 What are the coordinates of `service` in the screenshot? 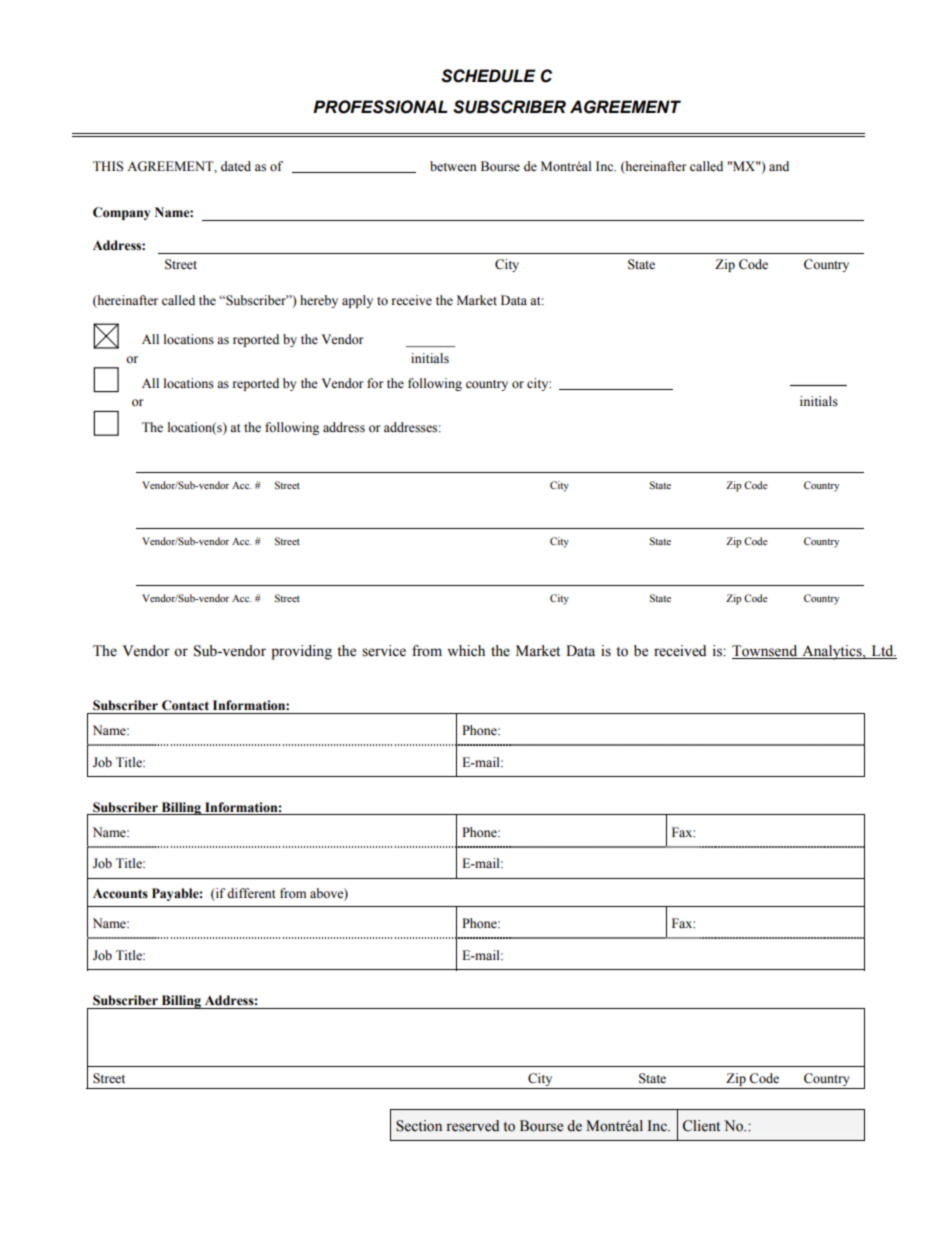 It's located at (384, 651).
